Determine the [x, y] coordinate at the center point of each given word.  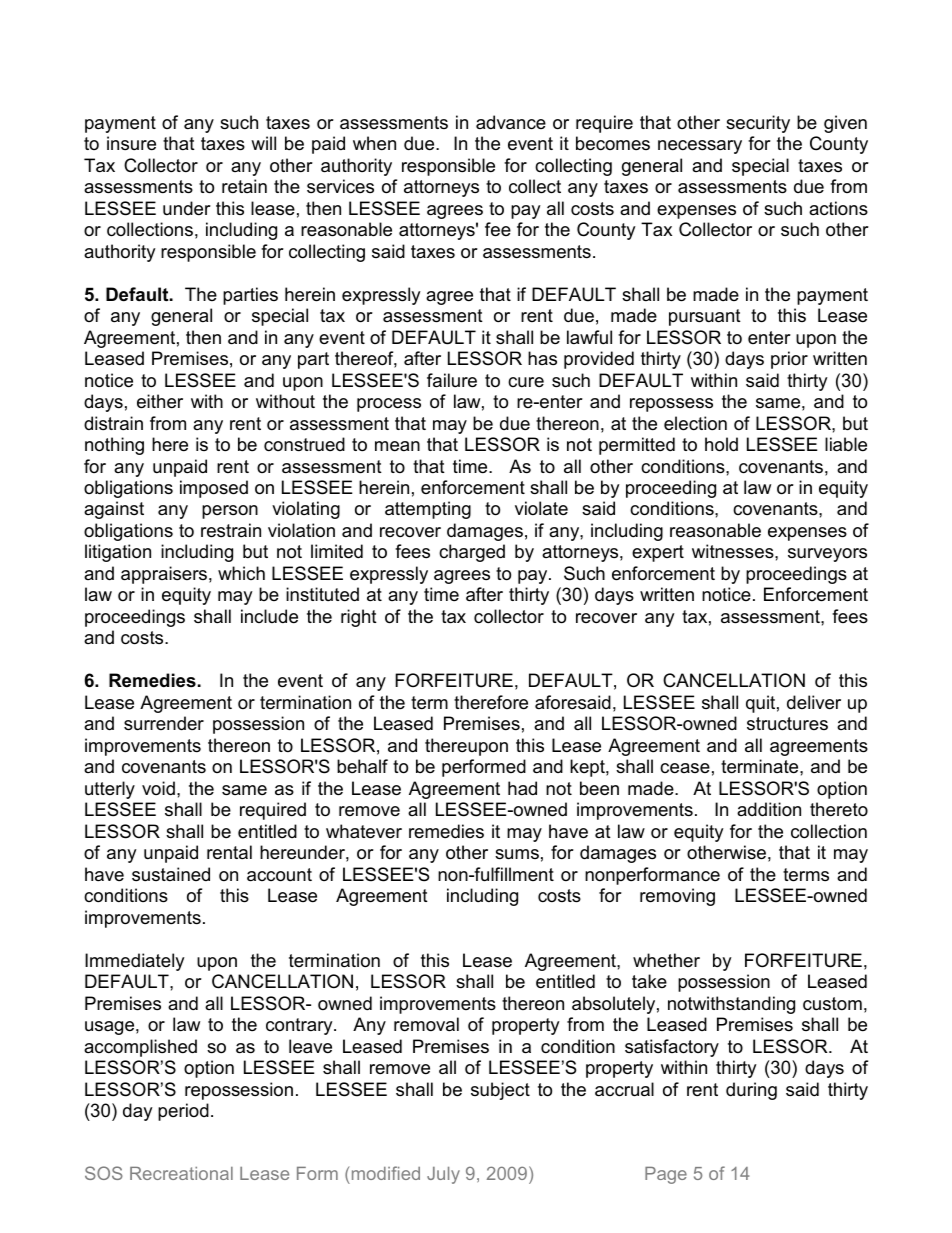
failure [452, 380]
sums [517, 854]
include [269, 616]
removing [677, 897]
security [758, 124]
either [160, 401]
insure [131, 143]
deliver [814, 702]
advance [511, 122]
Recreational [181, 1173]
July [443, 1175]
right [359, 618]
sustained [171, 874]
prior [789, 360]
